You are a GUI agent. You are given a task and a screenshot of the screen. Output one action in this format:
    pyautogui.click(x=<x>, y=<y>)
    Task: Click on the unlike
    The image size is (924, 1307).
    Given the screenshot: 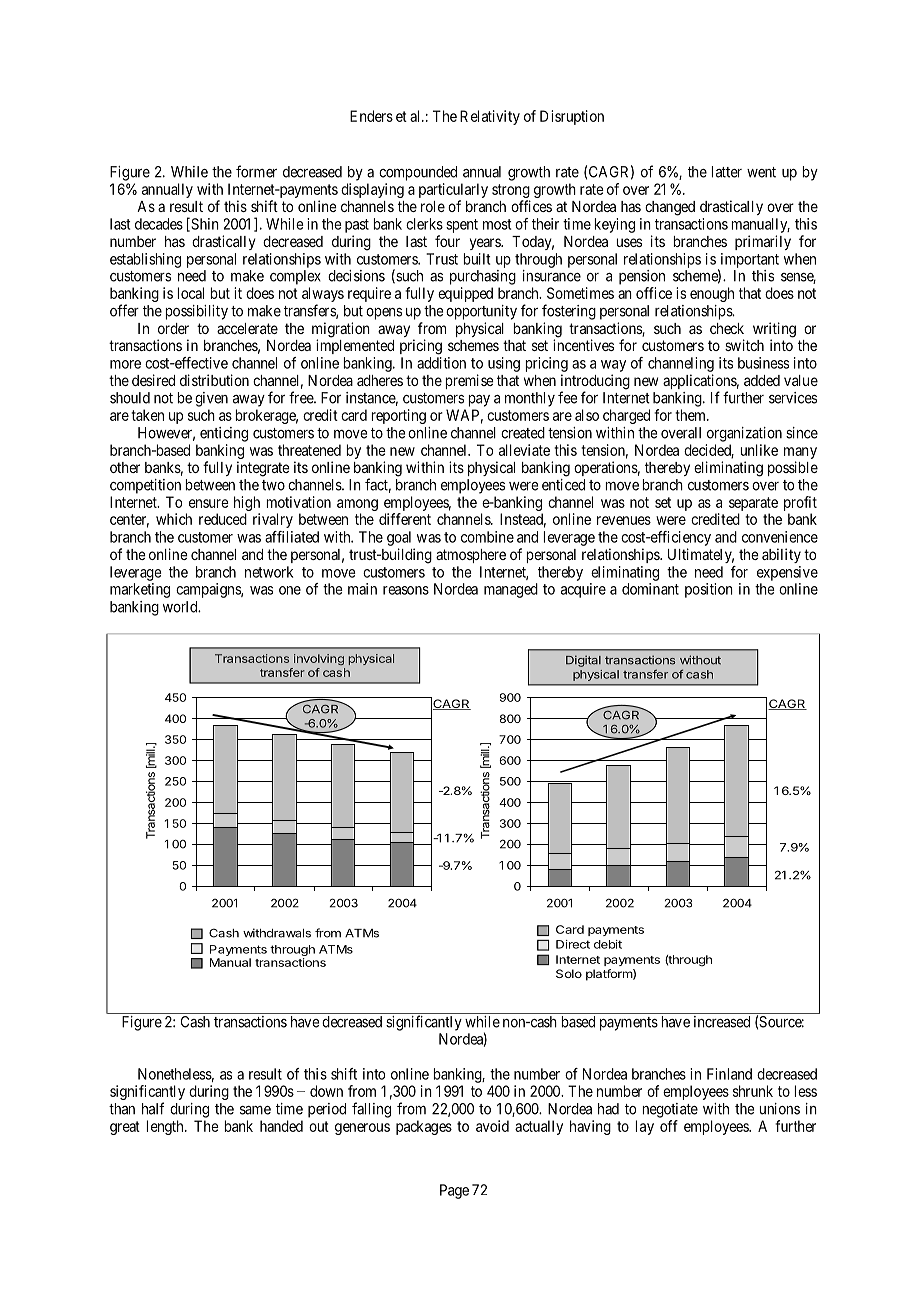 What is the action you would take?
    pyautogui.click(x=759, y=450)
